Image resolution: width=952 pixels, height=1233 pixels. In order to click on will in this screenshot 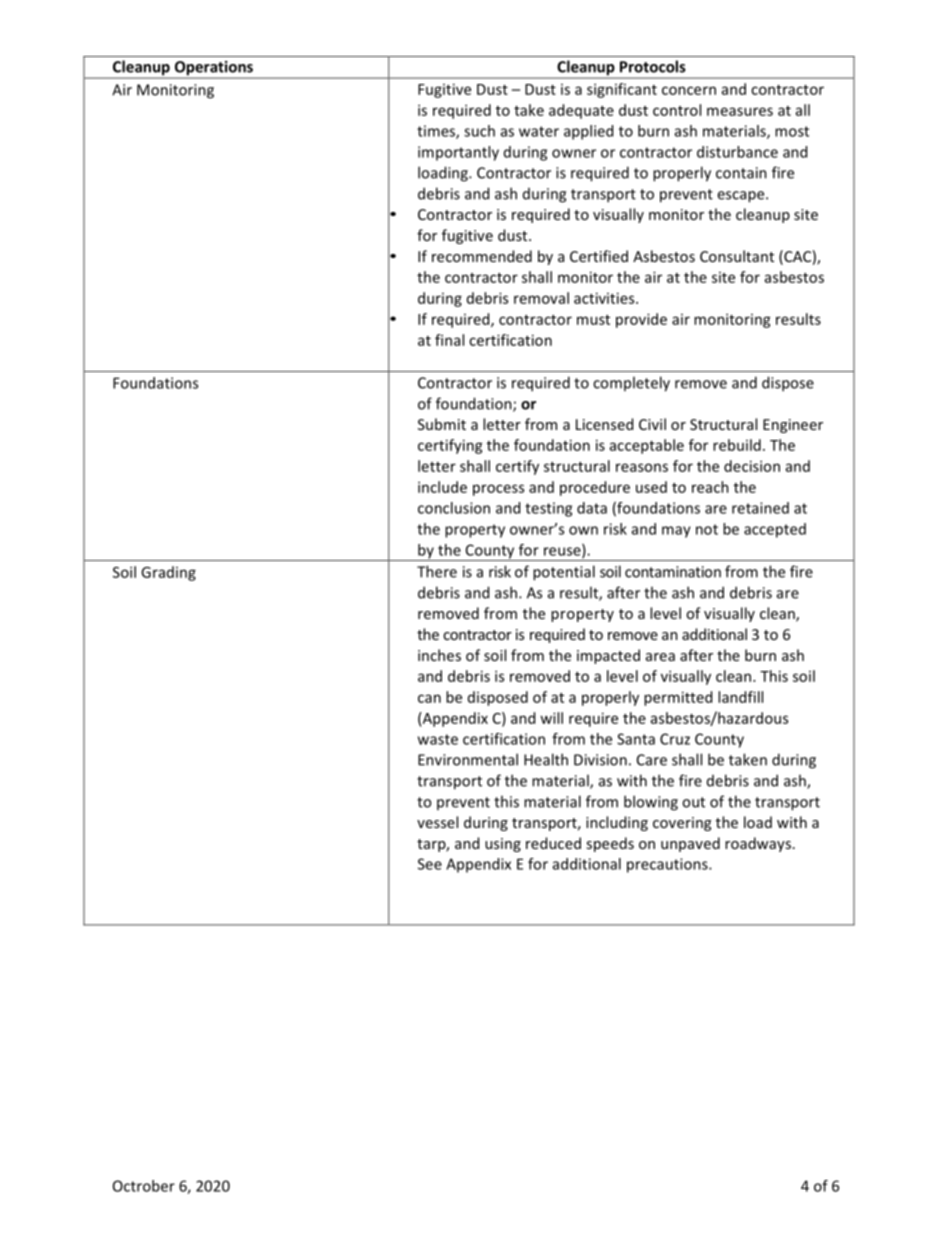, I will do `click(551, 718)`.
